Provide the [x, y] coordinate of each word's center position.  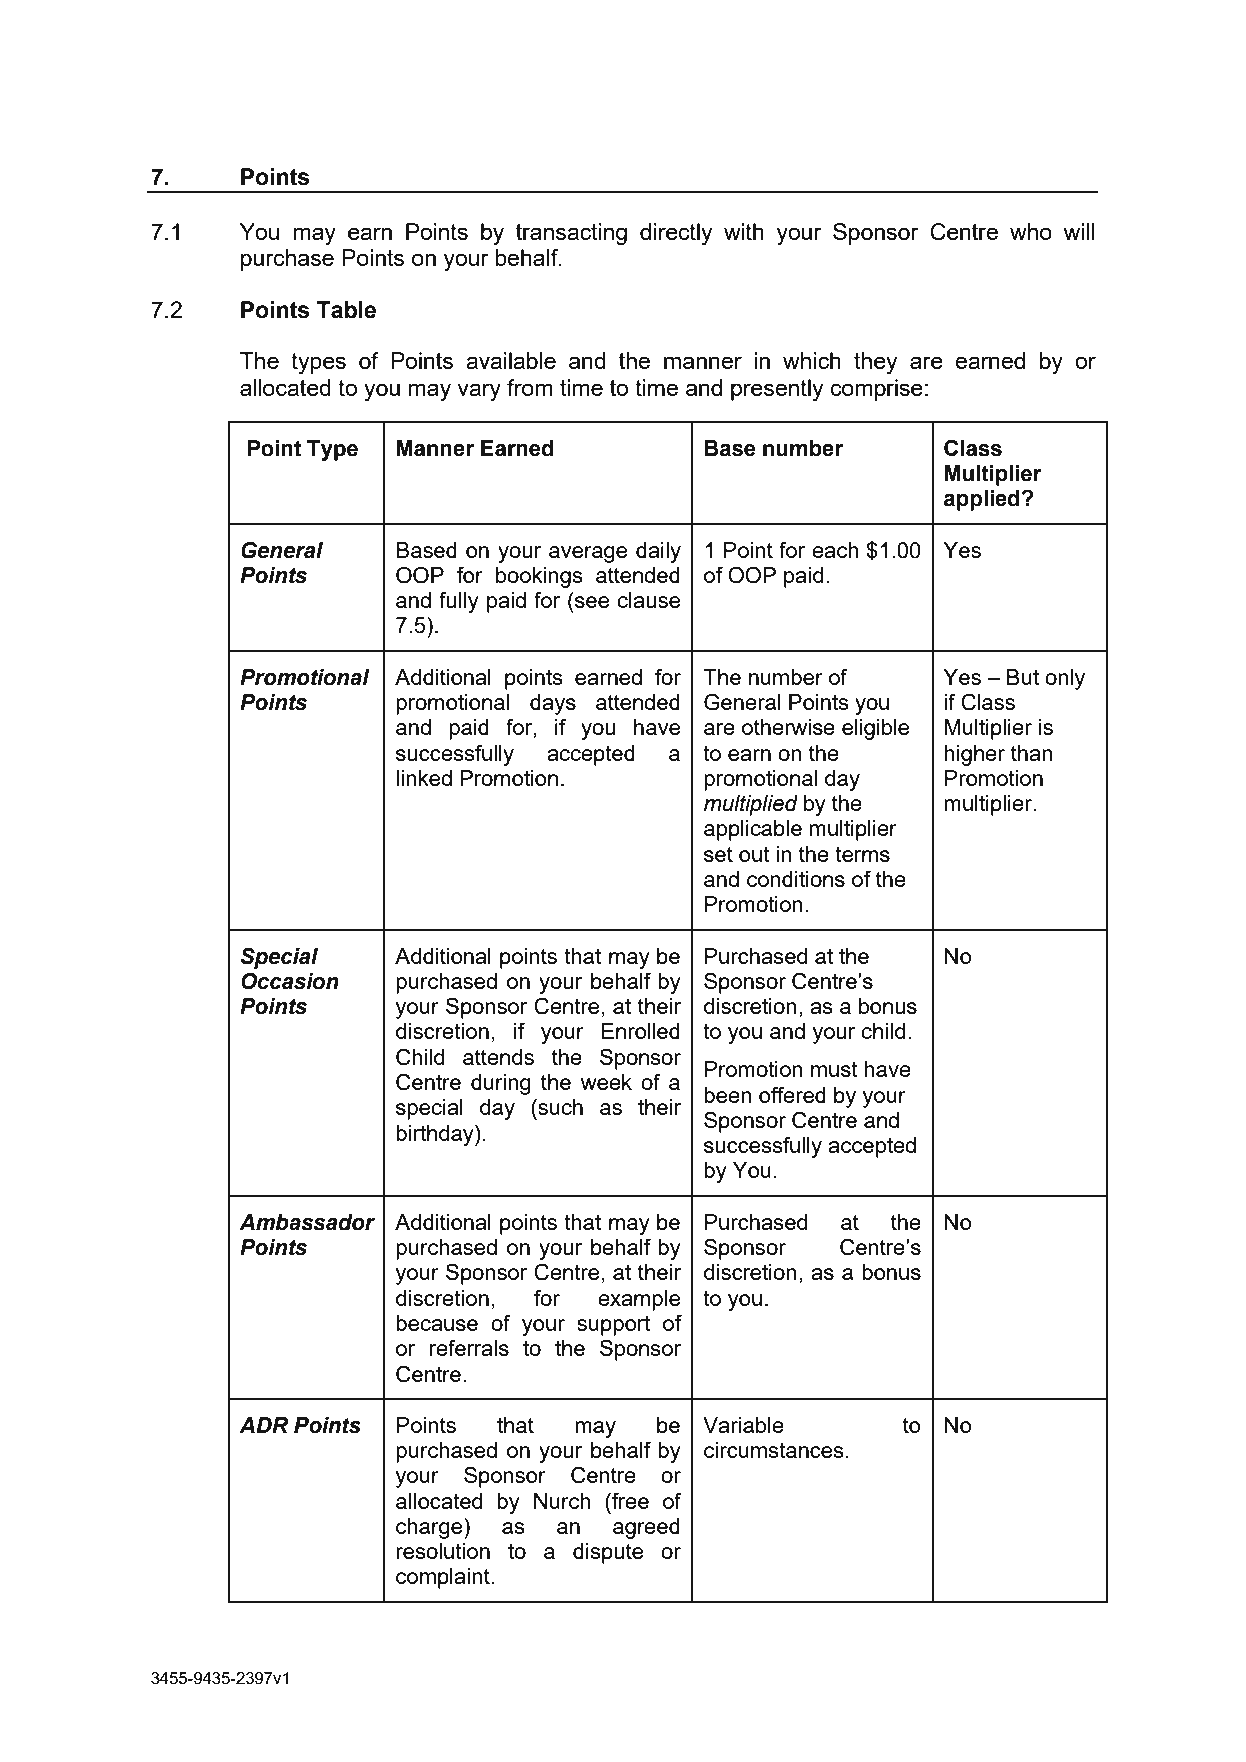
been [728, 1095]
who [1031, 231]
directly [676, 234]
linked [424, 778]
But [1023, 677]
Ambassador [307, 1222]
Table [346, 310]
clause [648, 600]
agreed [646, 1528]
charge [430, 1528]
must [834, 1069]
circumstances [774, 1450]
